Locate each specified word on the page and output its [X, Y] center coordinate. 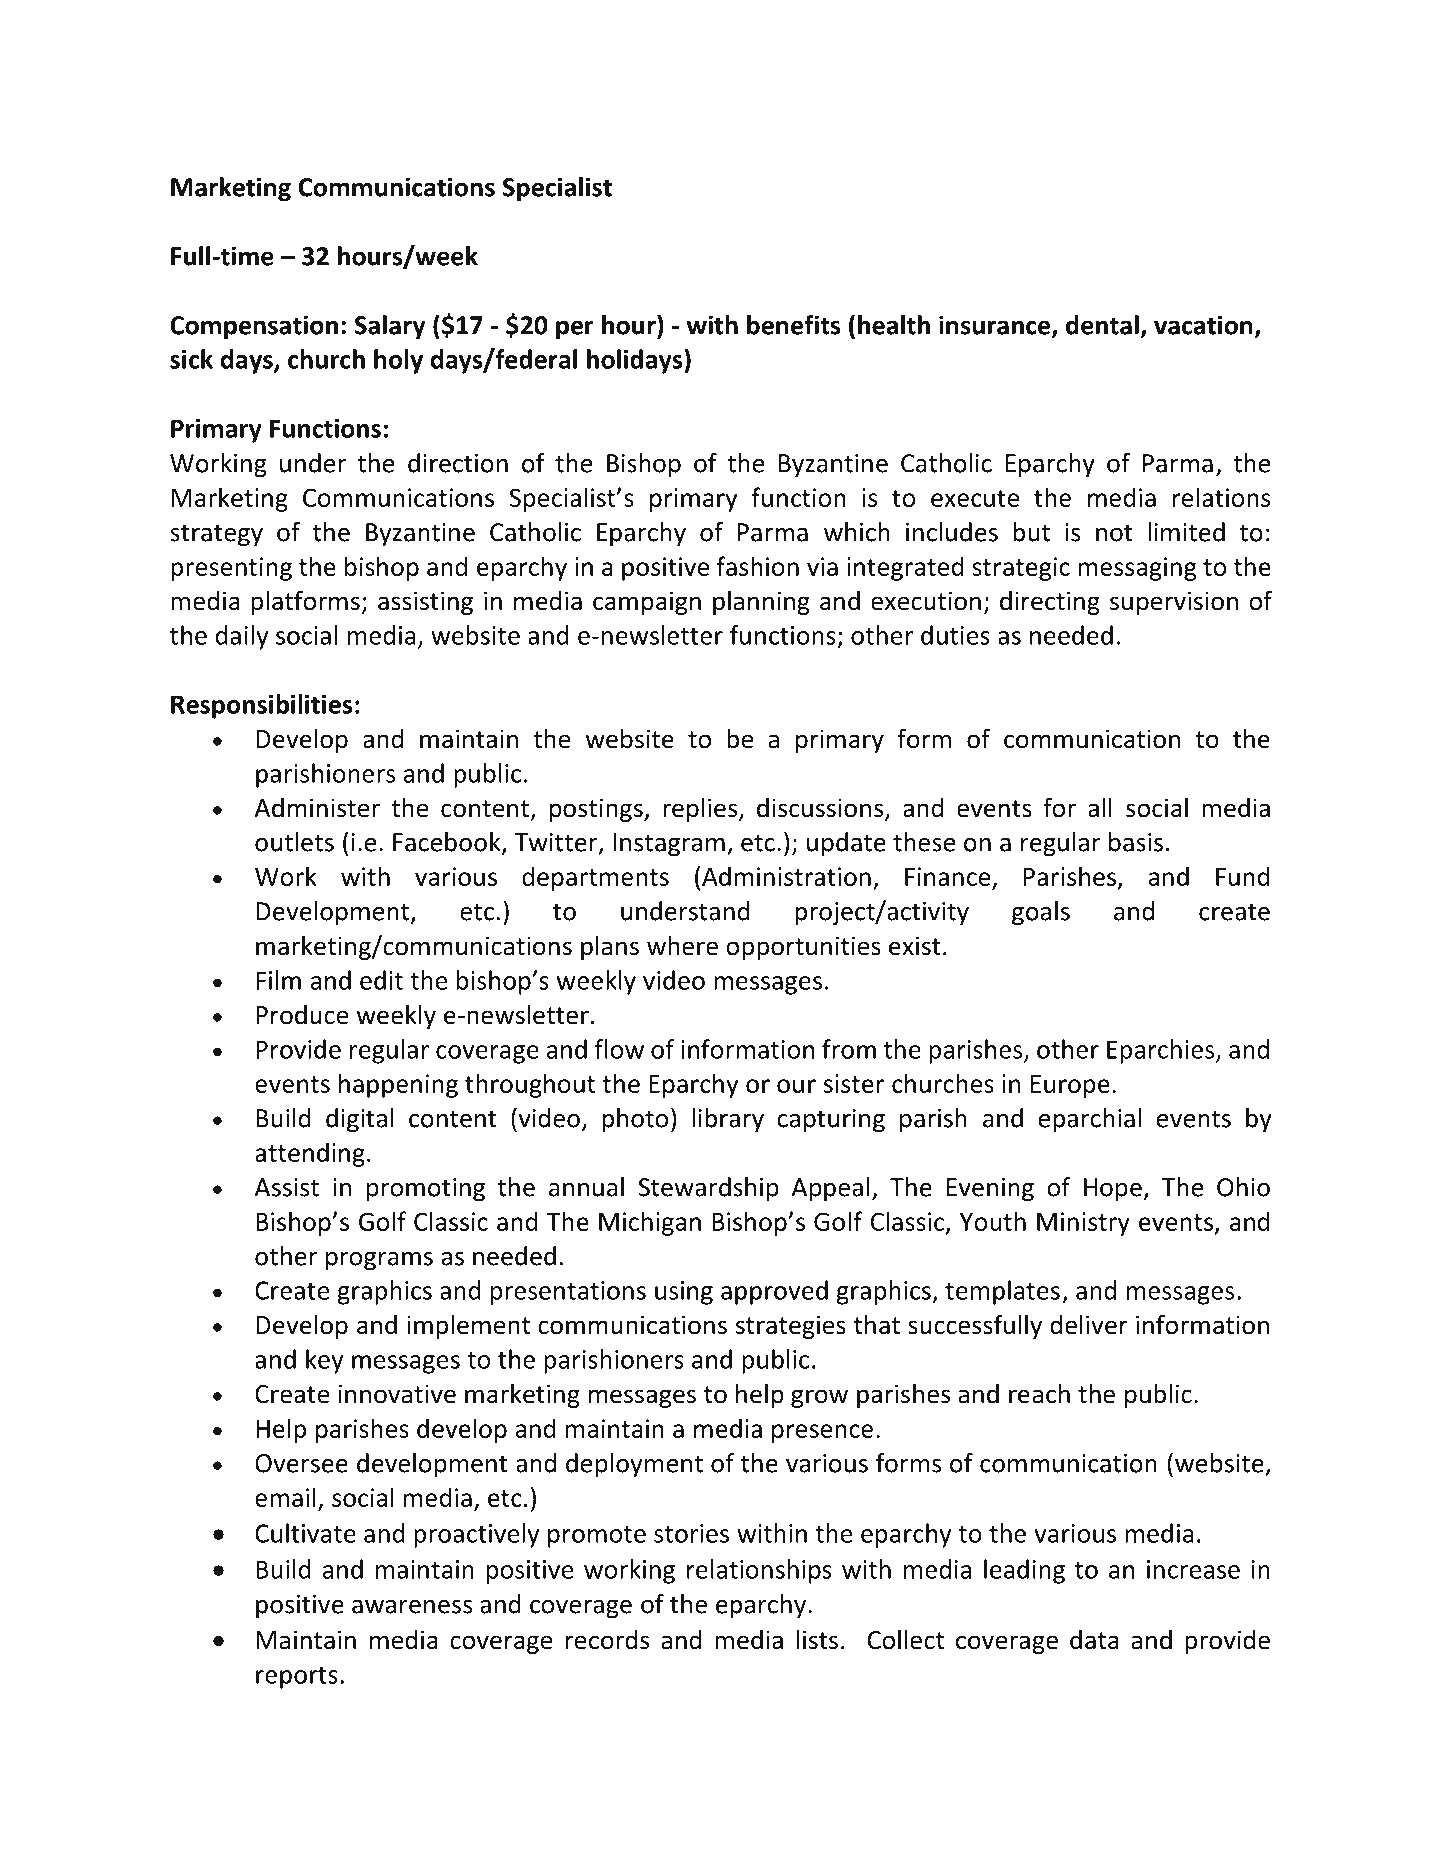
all [1100, 807]
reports [297, 1678]
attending [310, 1154]
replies [701, 809]
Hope [1114, 1190]
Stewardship [708, 1189]
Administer [317, 808]
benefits [793, 325]
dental [1102, 325]
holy [398, 361]
